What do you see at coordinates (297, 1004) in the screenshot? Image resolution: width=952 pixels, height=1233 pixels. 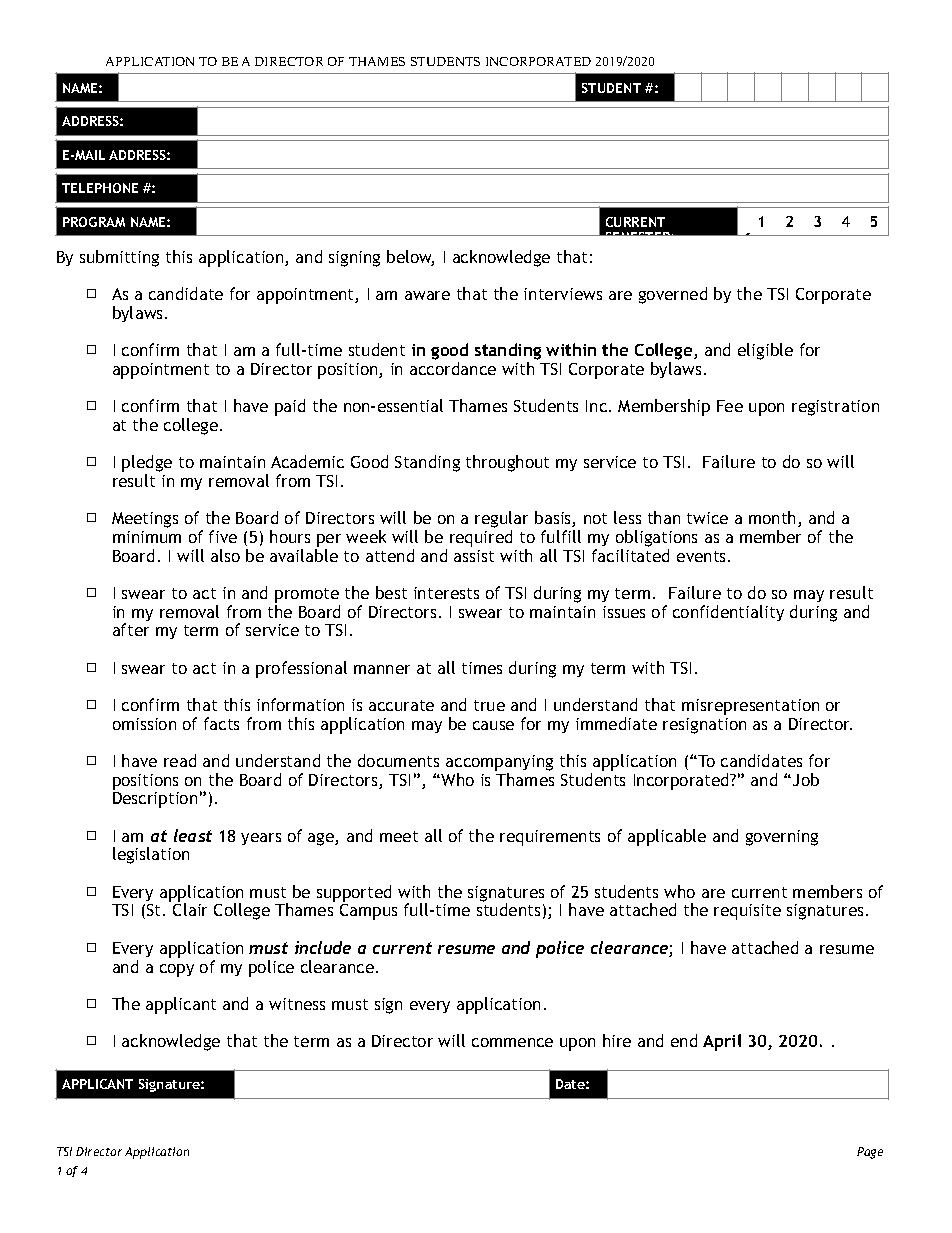 I see `witness` at bounding box center [297, 1004].
